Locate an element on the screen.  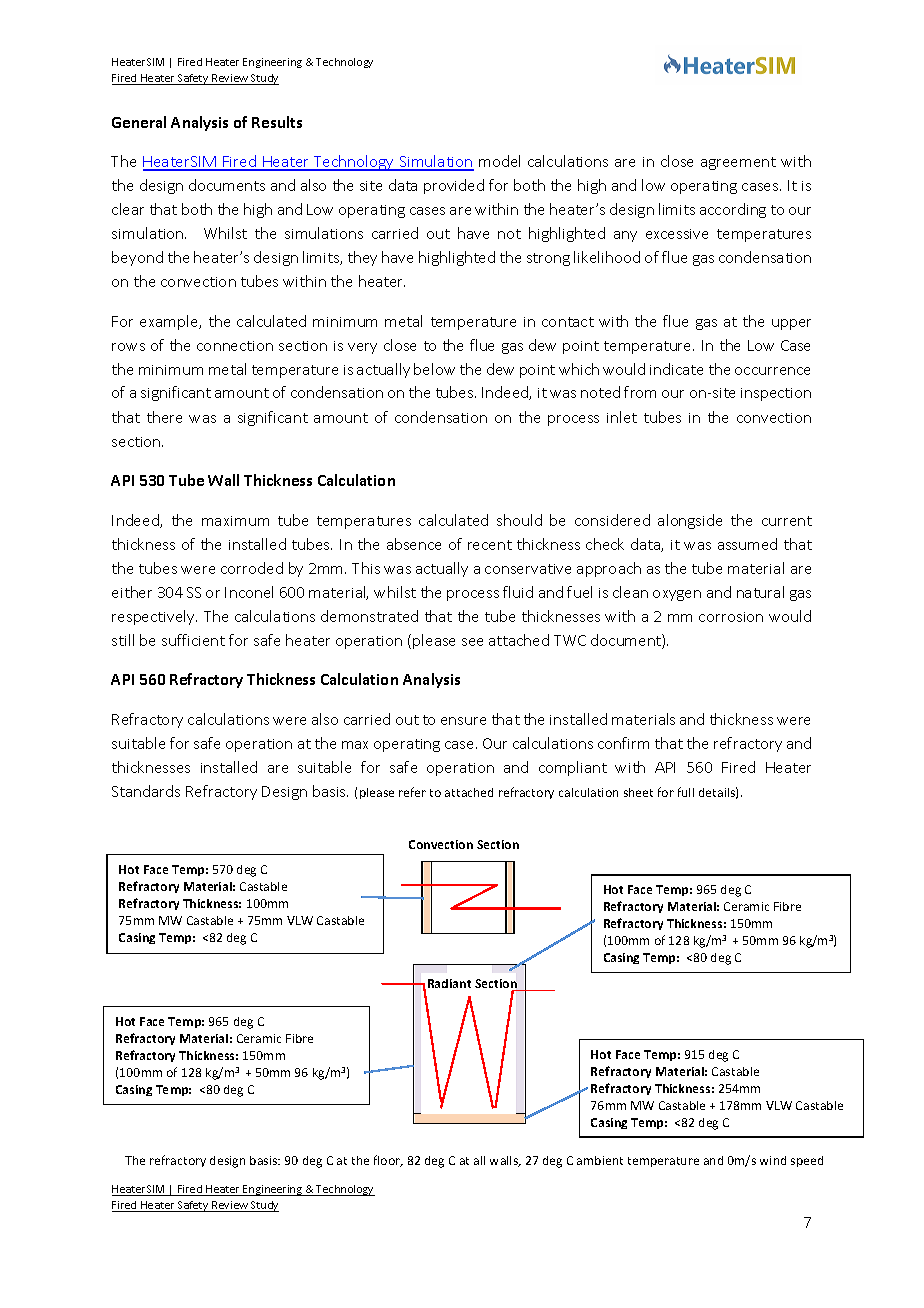
inspection is located at coordinates (776, 394).
